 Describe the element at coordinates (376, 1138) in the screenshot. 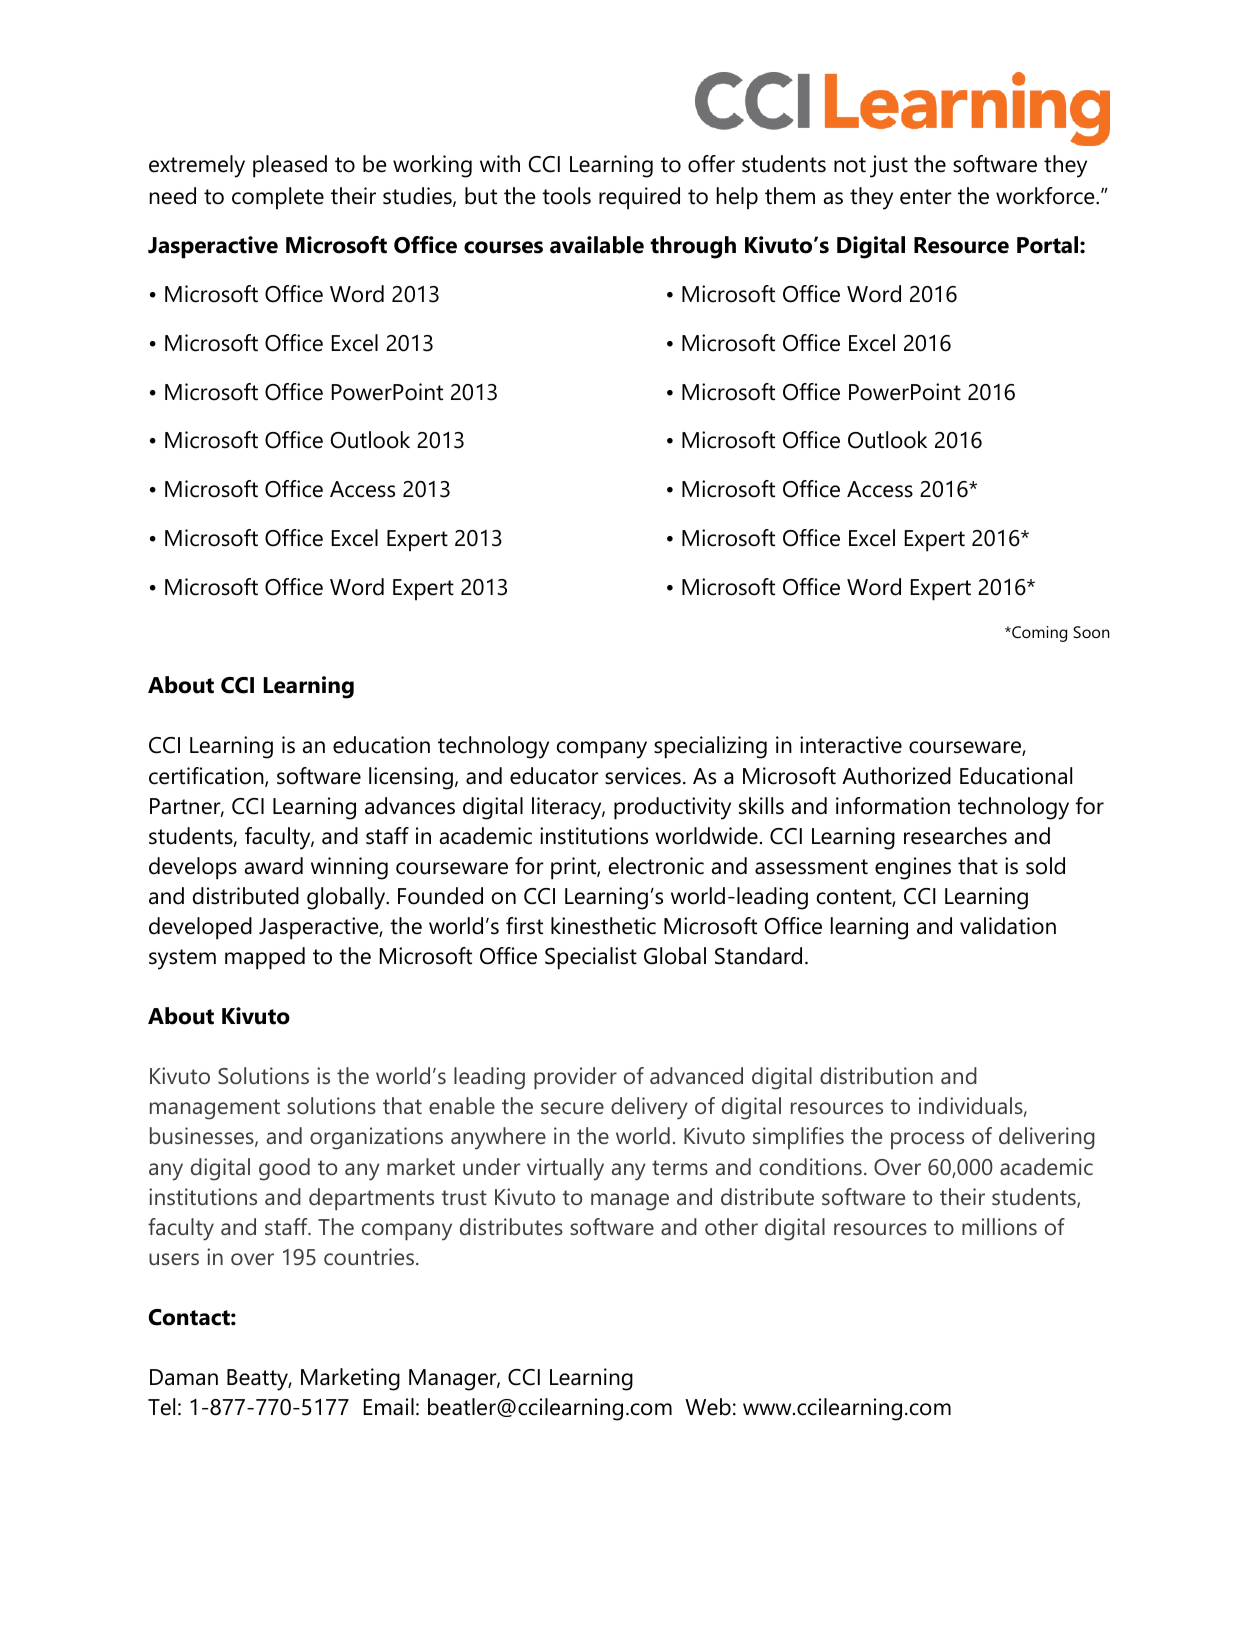

I see `organizations` at that location.
